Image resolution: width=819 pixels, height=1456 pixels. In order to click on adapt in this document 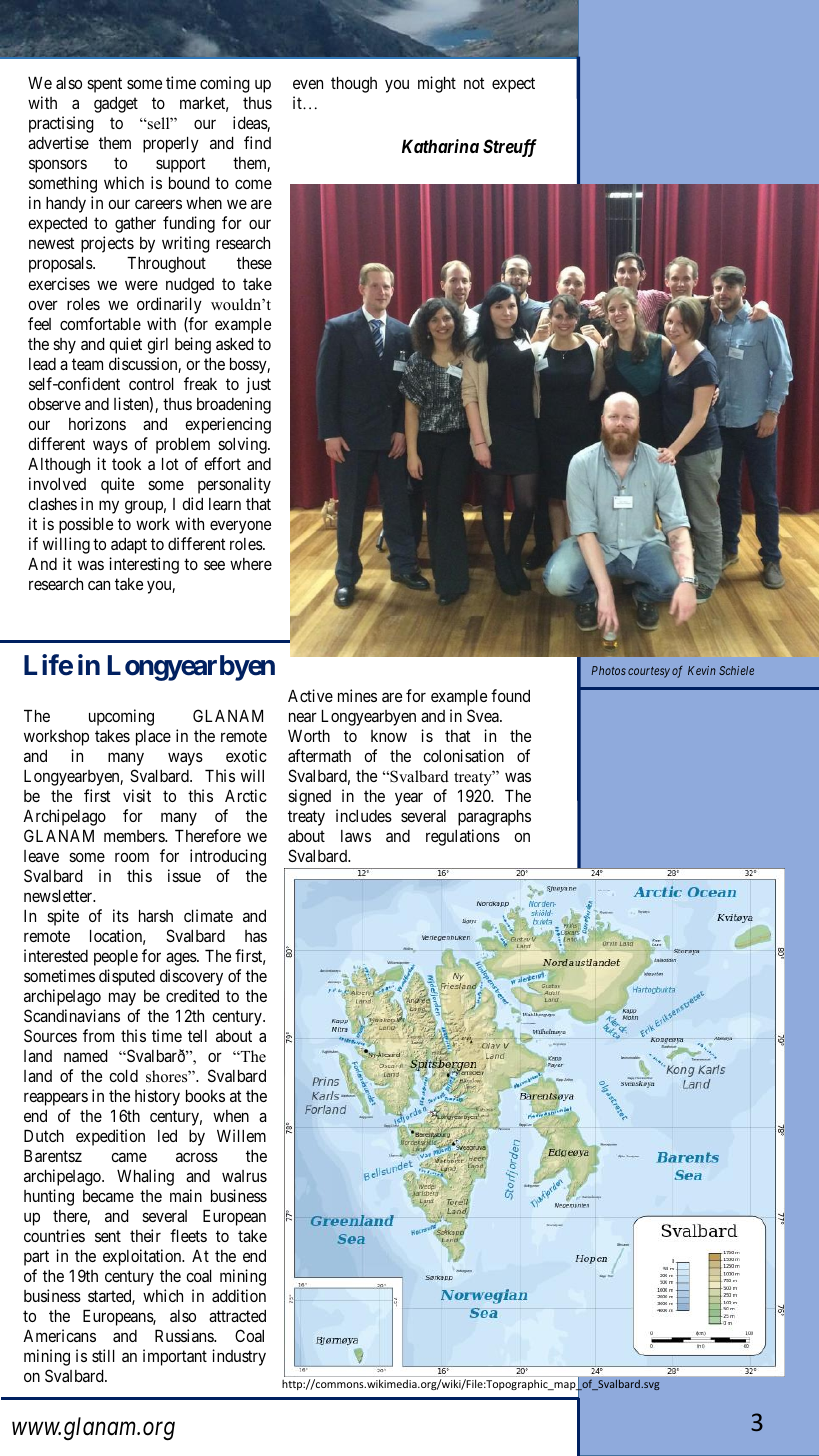, I will do `click(129, 546)`.
